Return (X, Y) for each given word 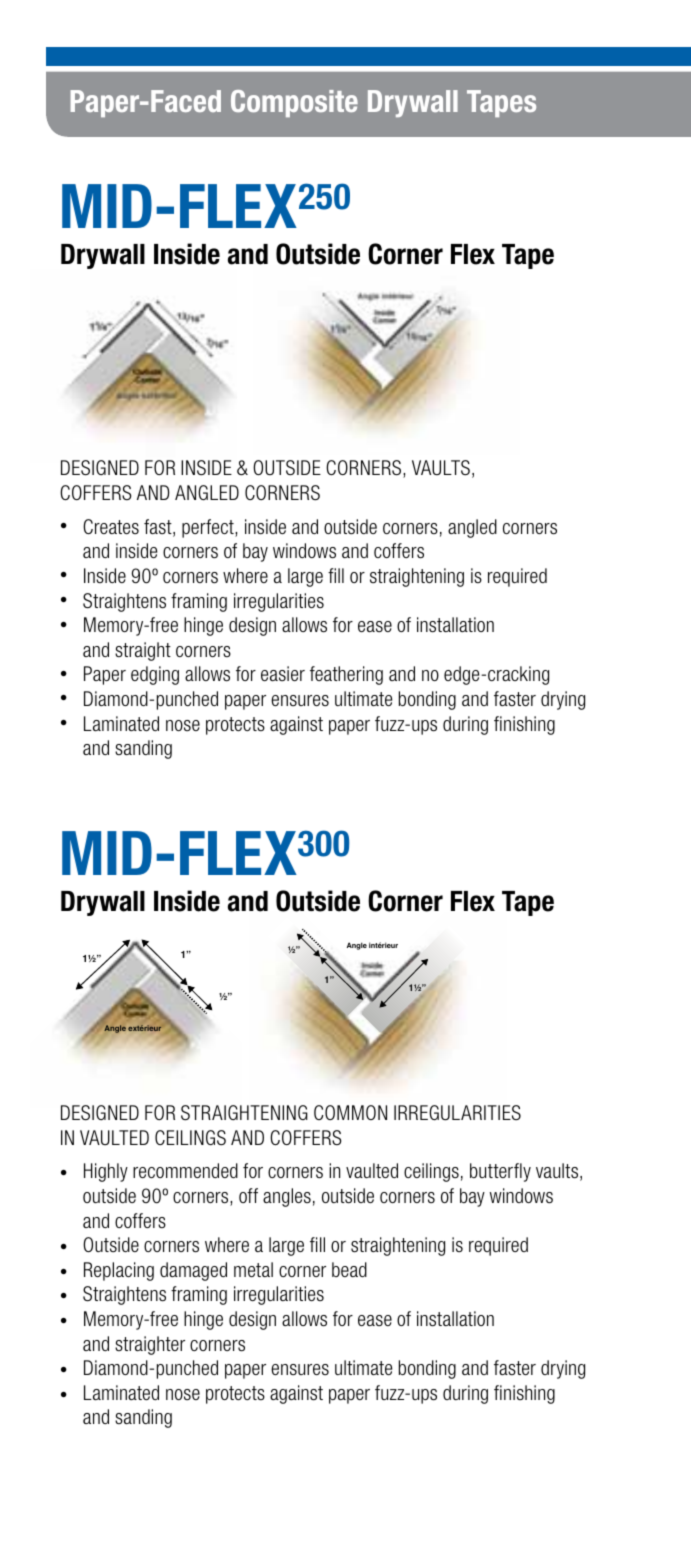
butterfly (500, 1172)
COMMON (350, 1112)
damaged (193, 1271)
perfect (209, 528)
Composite (294, 103)
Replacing (119, 1271)
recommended (185, 1170)
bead (349, 1269)
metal (253, 1269)
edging (155, 675)
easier (283, 673)
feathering (346, 675)
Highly (106, 1172)
